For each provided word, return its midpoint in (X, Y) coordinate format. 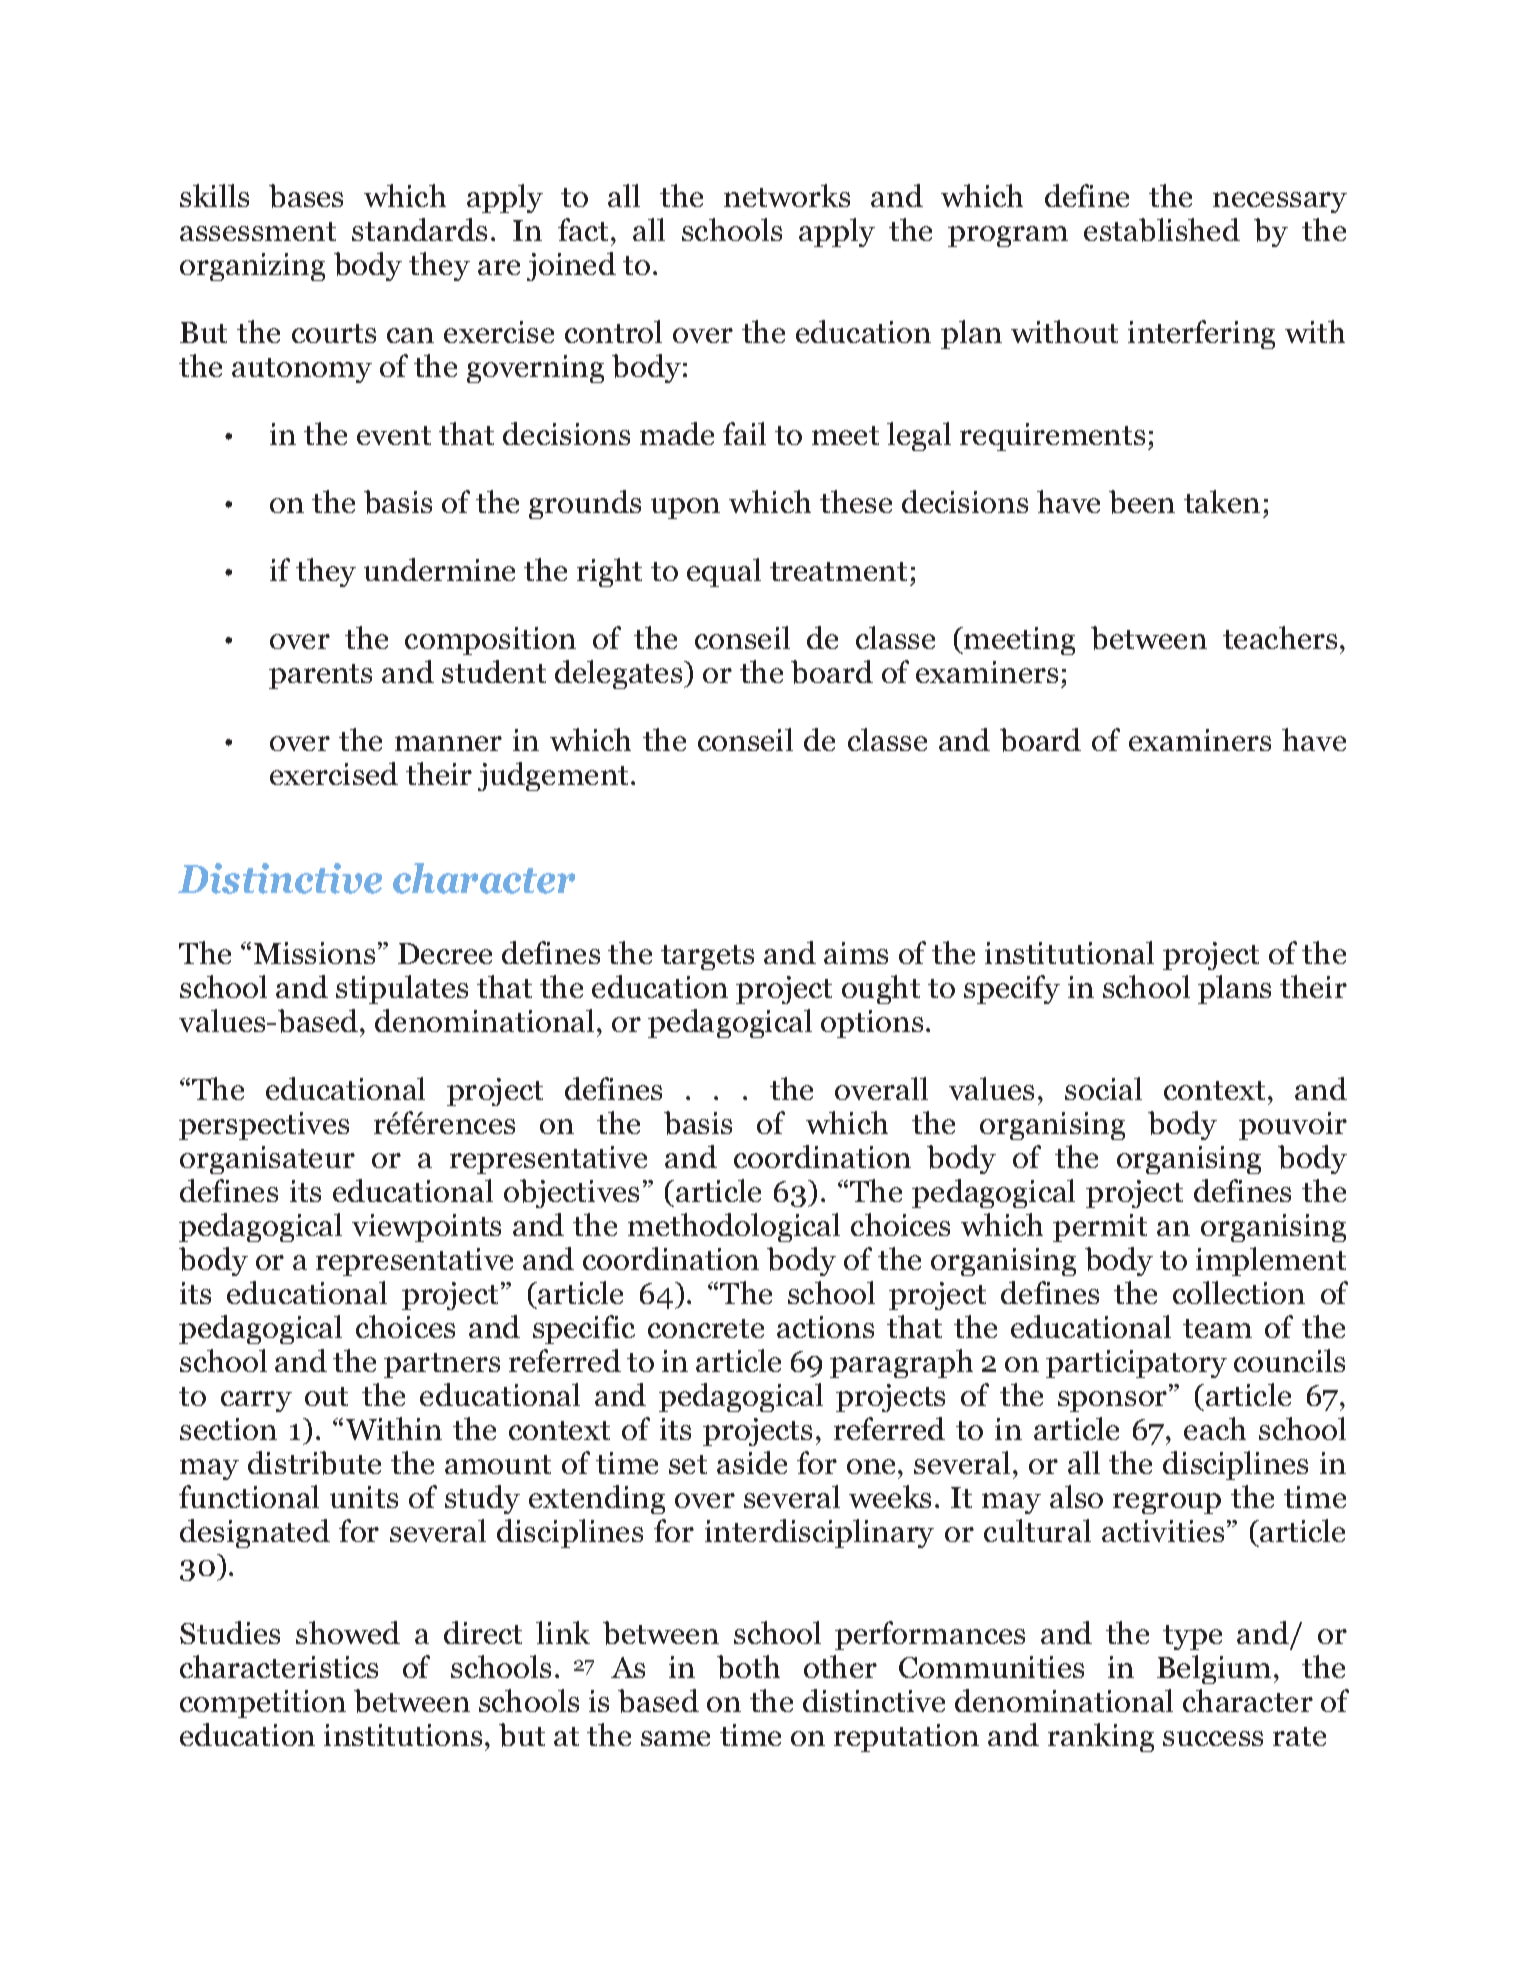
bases (306, 196)
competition (263, 1704)
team (1217, 1328)
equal (724, 572)
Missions (314, 953)
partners (442, 1365)
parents (320, 676)
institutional (1069, 952)
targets (707, 957)
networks (787, 195)
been (1142, 502)
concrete (706, 1328)
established (1162, 230)
